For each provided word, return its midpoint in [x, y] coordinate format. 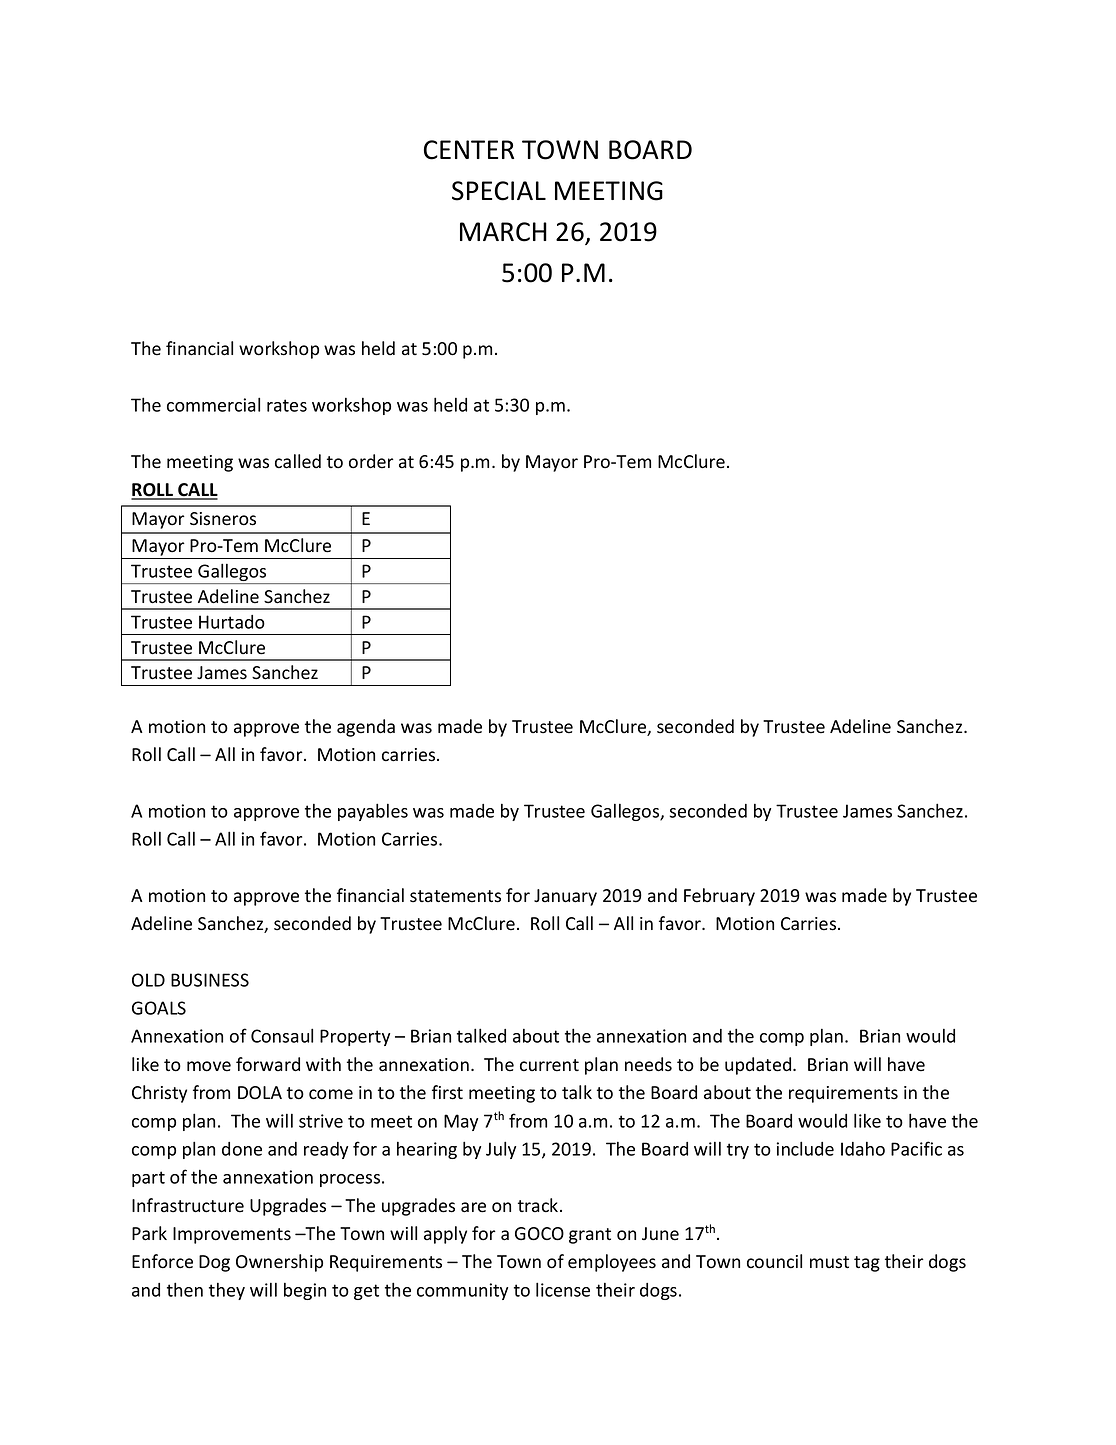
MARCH [503, 232]
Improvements [232, 1235]
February [719, 897]
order [371, 461]
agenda [366, 728]
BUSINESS [210, 980]
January [565, 897]
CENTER [469, 150]
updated [759, 1066]
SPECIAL [499, 191]
